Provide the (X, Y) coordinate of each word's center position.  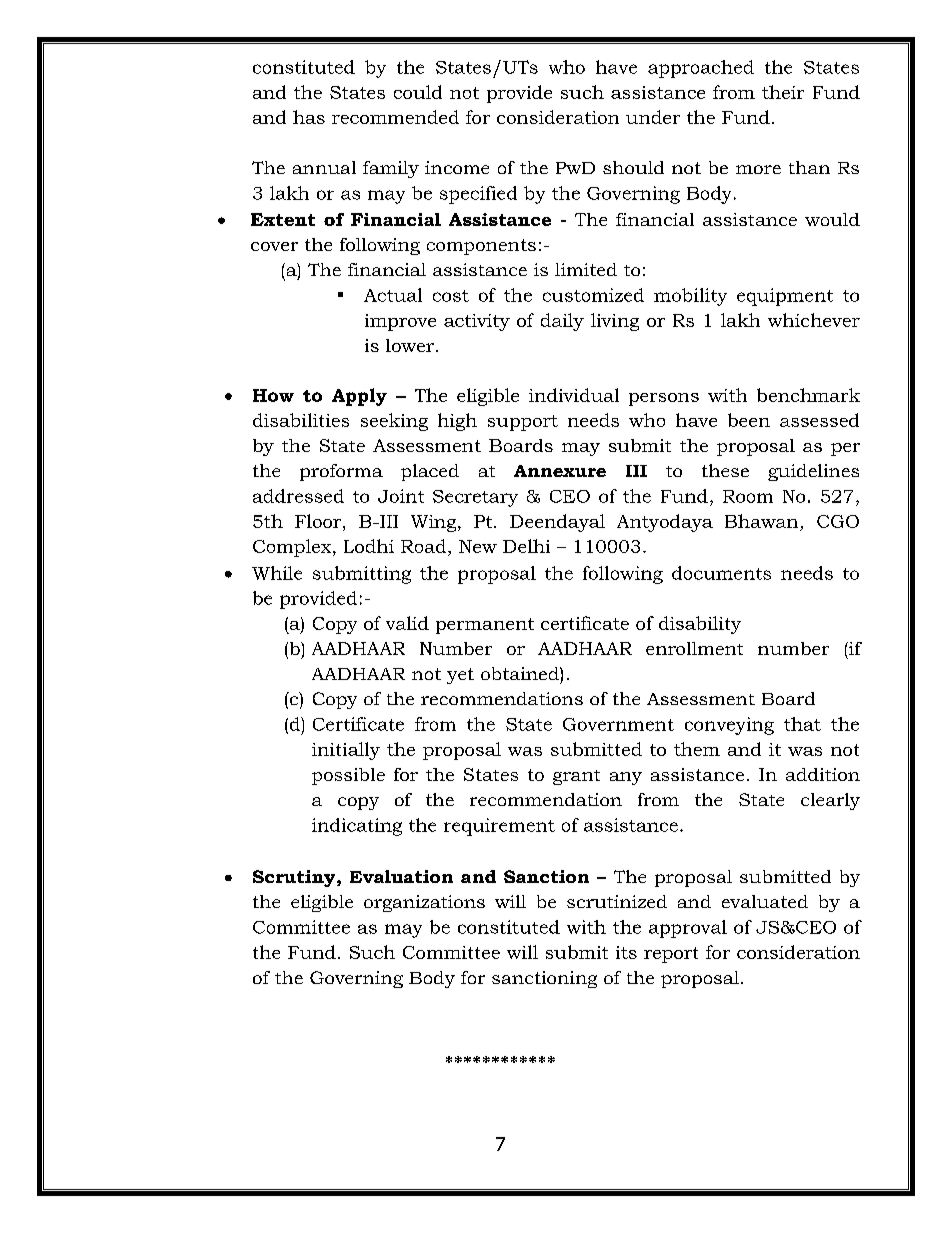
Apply (359, 397)
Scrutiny (295, 878)
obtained (521, 673)
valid (407, 623)
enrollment (694, 648)
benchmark (808, 395)
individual (574, 395)
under (653, 117)
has (309, 117)
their (783, 92)
